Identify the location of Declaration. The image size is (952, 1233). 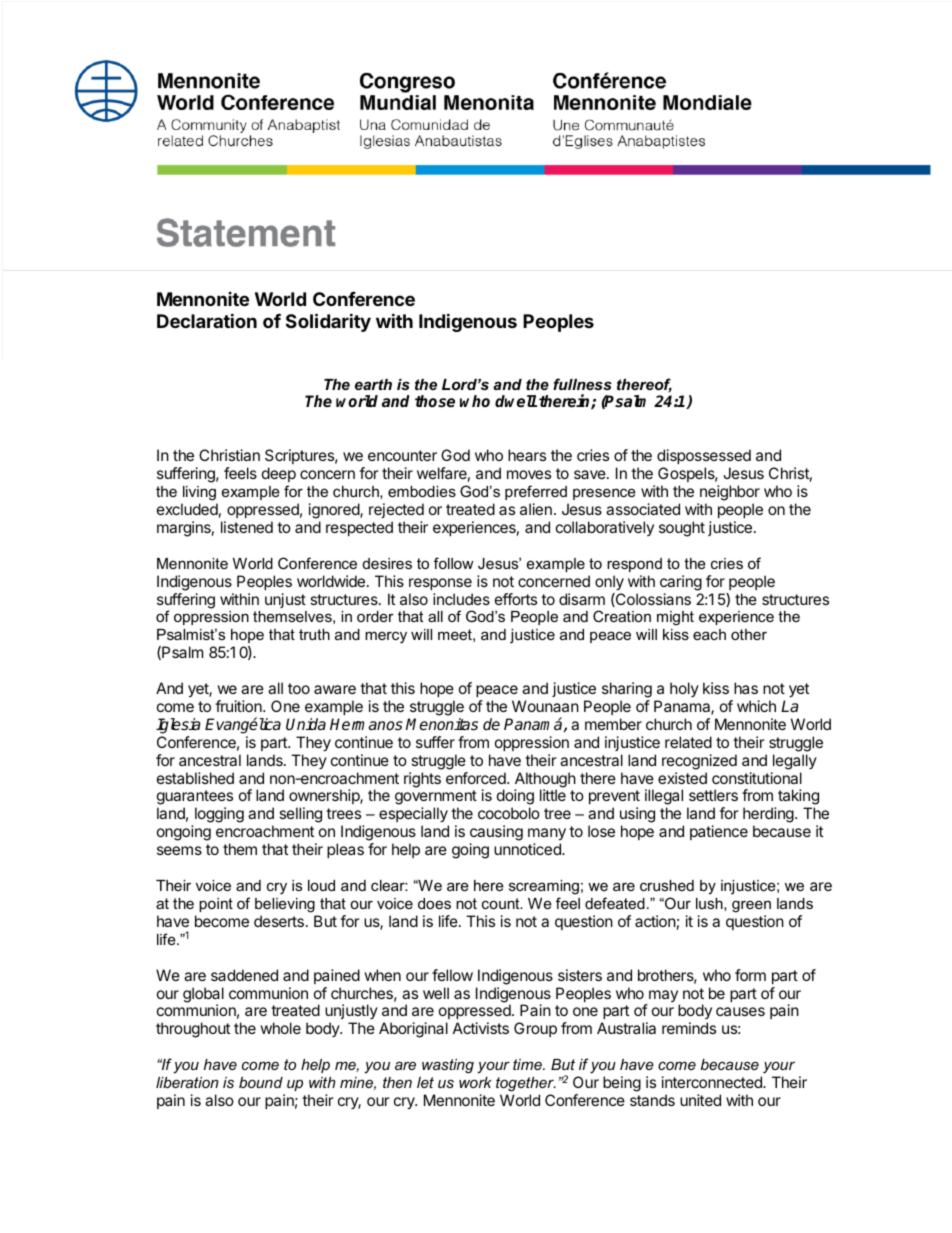
(207, 320).
